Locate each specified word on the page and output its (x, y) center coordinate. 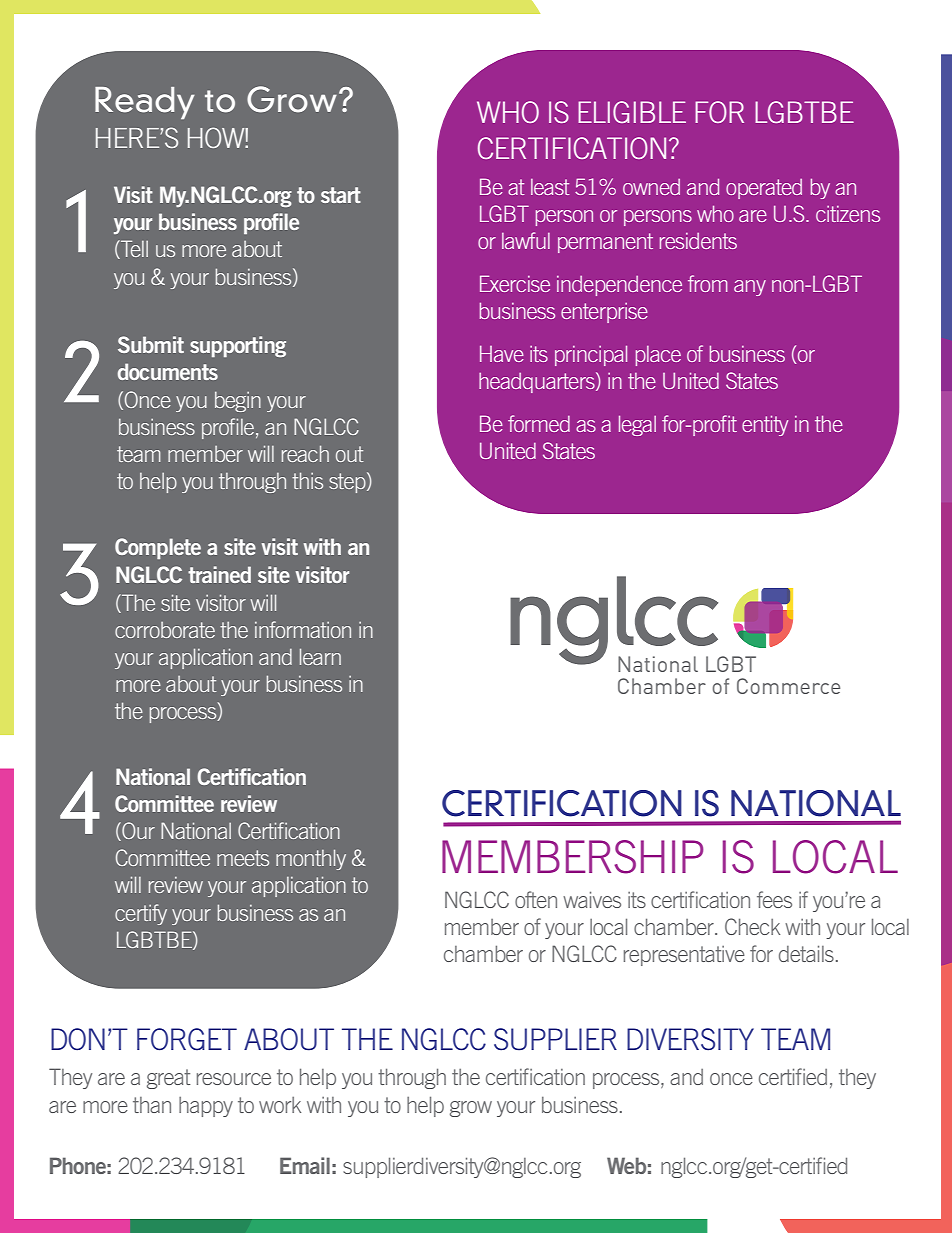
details (806, 953)
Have (502, 353)
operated (764, 189)
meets (243, 858)
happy (206, 1107)
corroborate (165, 630)
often (536, 899)
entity (765, 425)
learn (320, 656)
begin (238, 402)
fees (774, 899)
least (550, 187)
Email (305, 1165)
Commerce (788, 686)
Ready (145, 103)
